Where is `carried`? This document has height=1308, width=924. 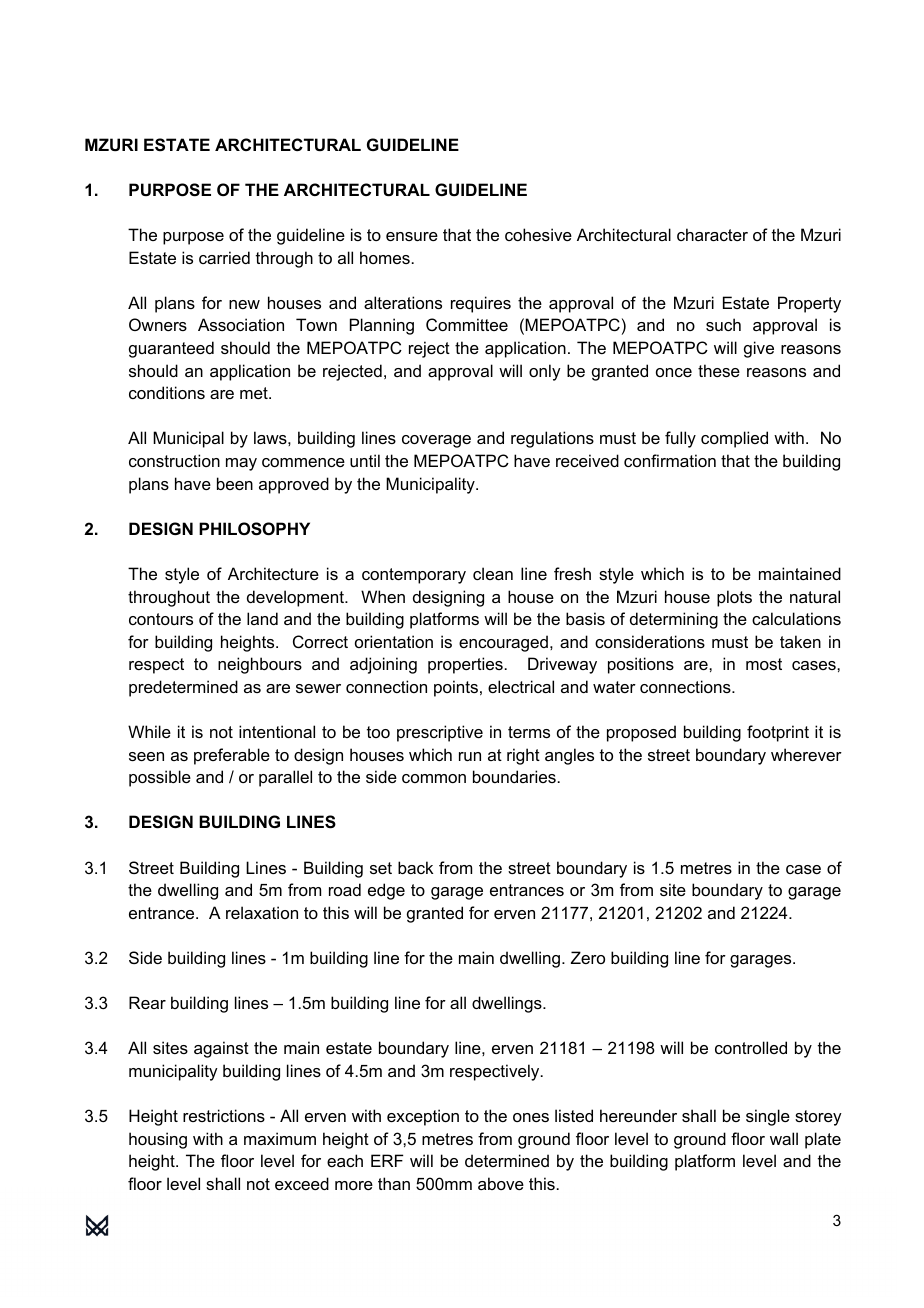
carried is located at coordinates (224, 257).
